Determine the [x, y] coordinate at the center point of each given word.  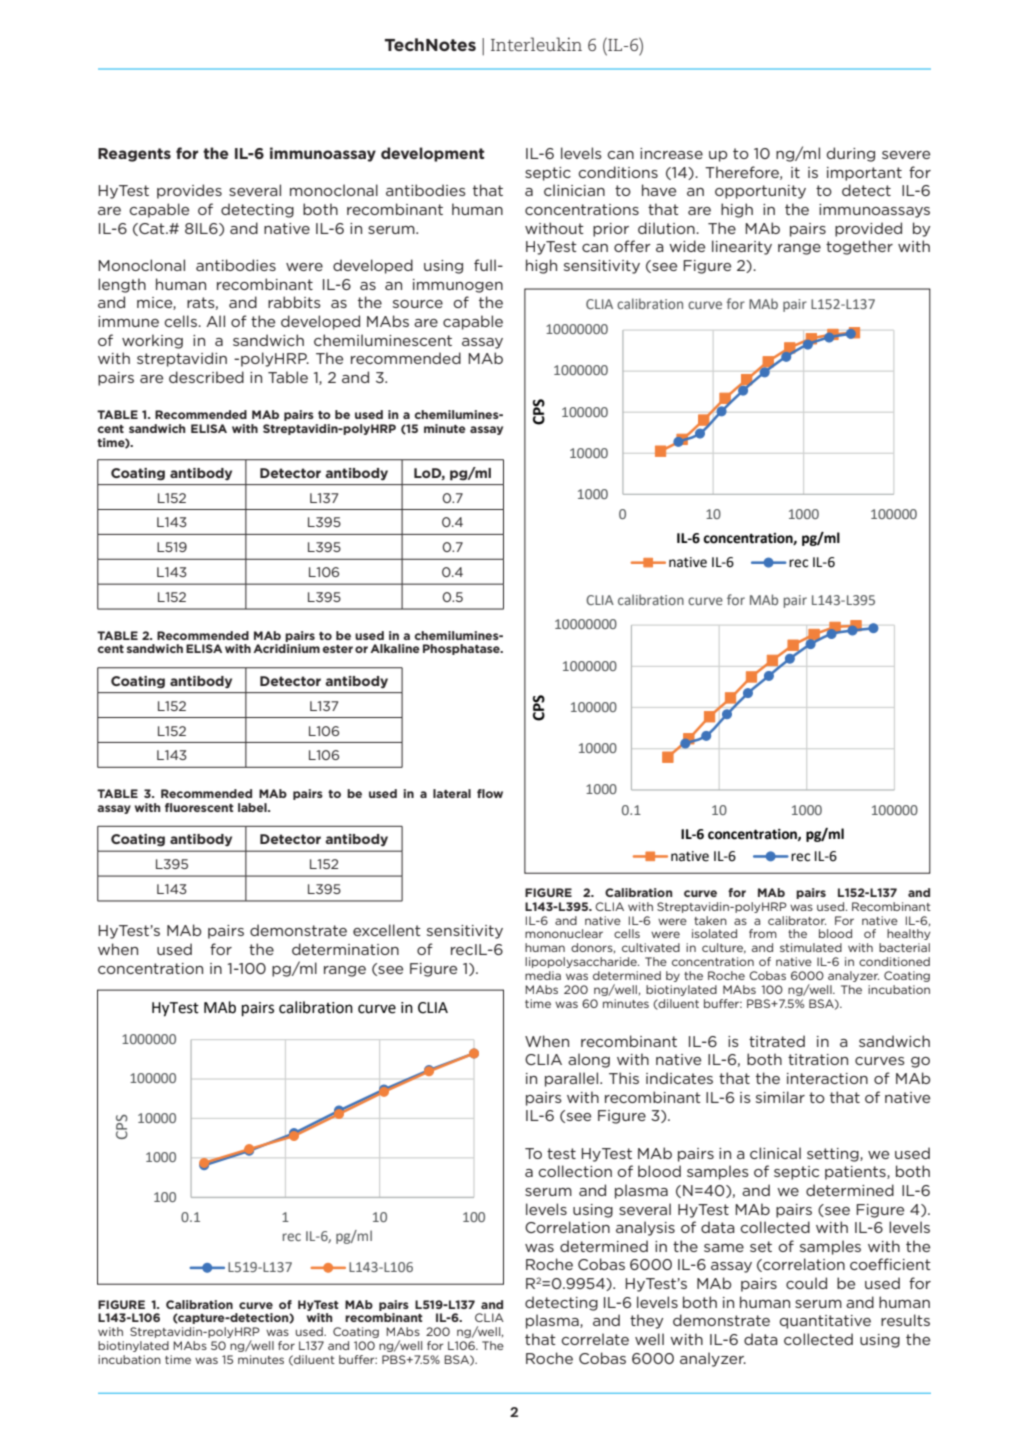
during [851, 154]
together [859, 247]
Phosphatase [462, 649]
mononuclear [564, 933]
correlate [595, 1339]
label [253, 807]
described [206, 377]
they [646, 1321]
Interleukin [536, 44]
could [806, 1283]
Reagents [134, 155]
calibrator [797, 920]
